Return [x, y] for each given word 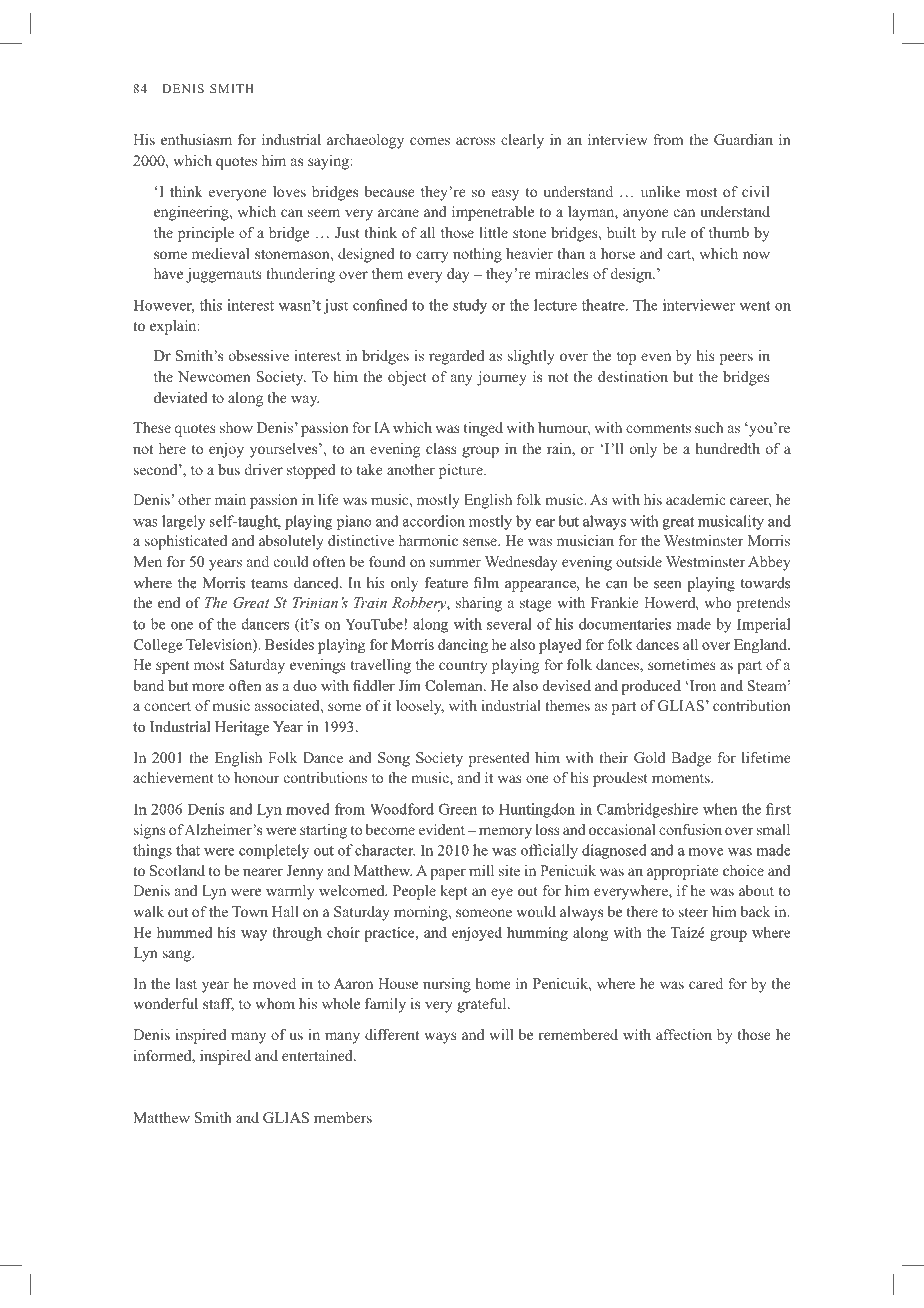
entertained [318, 1055]
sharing [479, 604]
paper [448, 874]
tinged [483, 429]
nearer [263, 872]
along [245, 399]
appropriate [683, 872]
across [475, 141]
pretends [763, 604]
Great [251, 603]
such [709, 427]
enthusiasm [196, 139]
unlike [660, 191]
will [501, 1034]
